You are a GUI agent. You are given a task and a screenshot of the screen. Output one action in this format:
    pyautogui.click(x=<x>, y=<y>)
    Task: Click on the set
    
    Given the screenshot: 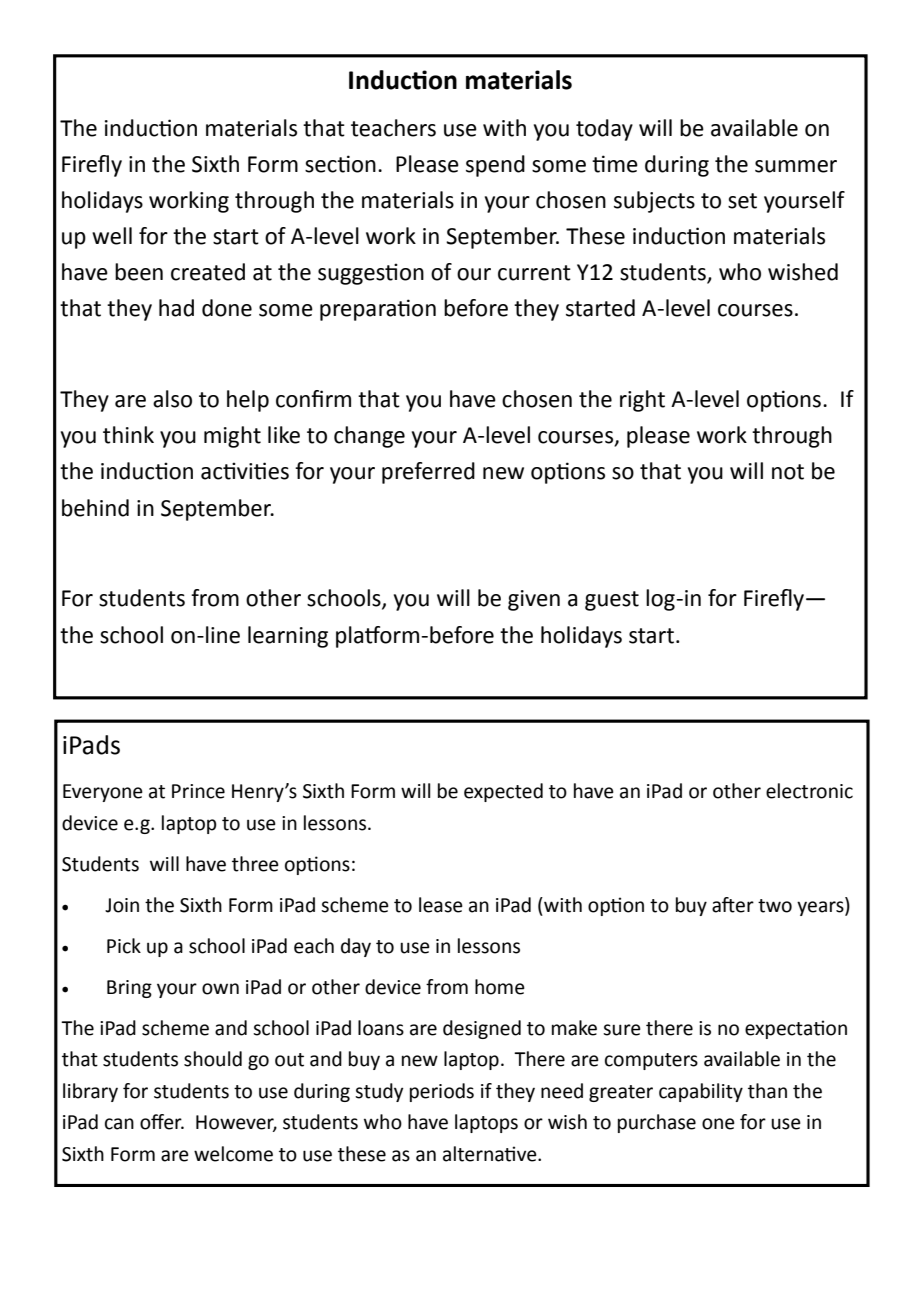 What is the action you would take?
    pyautogui.click(x=742, y=201)
